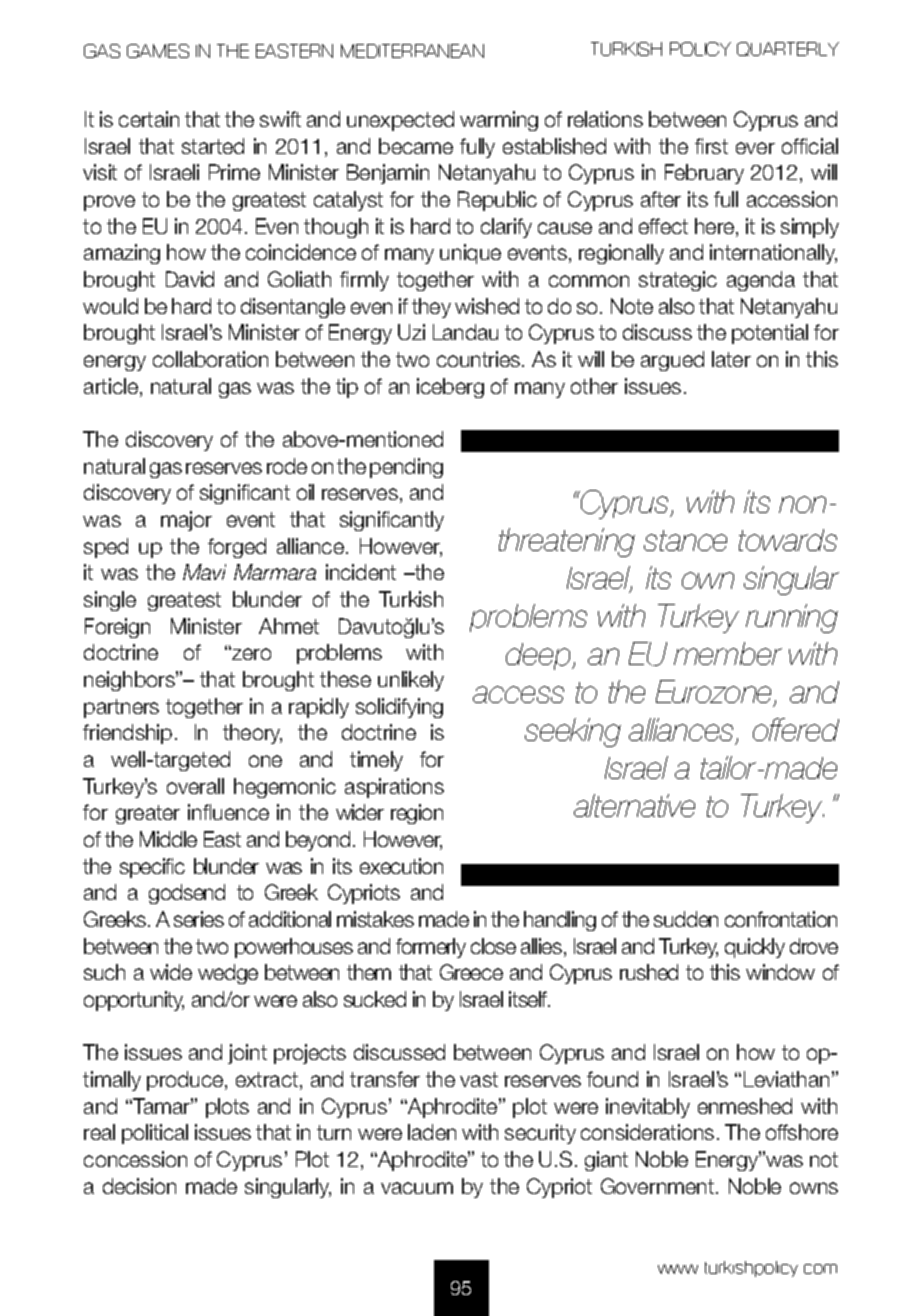  What do you see at coordinates (406, 468) in the screenshot?
I see `pending` at bounding box center [406, 468].
